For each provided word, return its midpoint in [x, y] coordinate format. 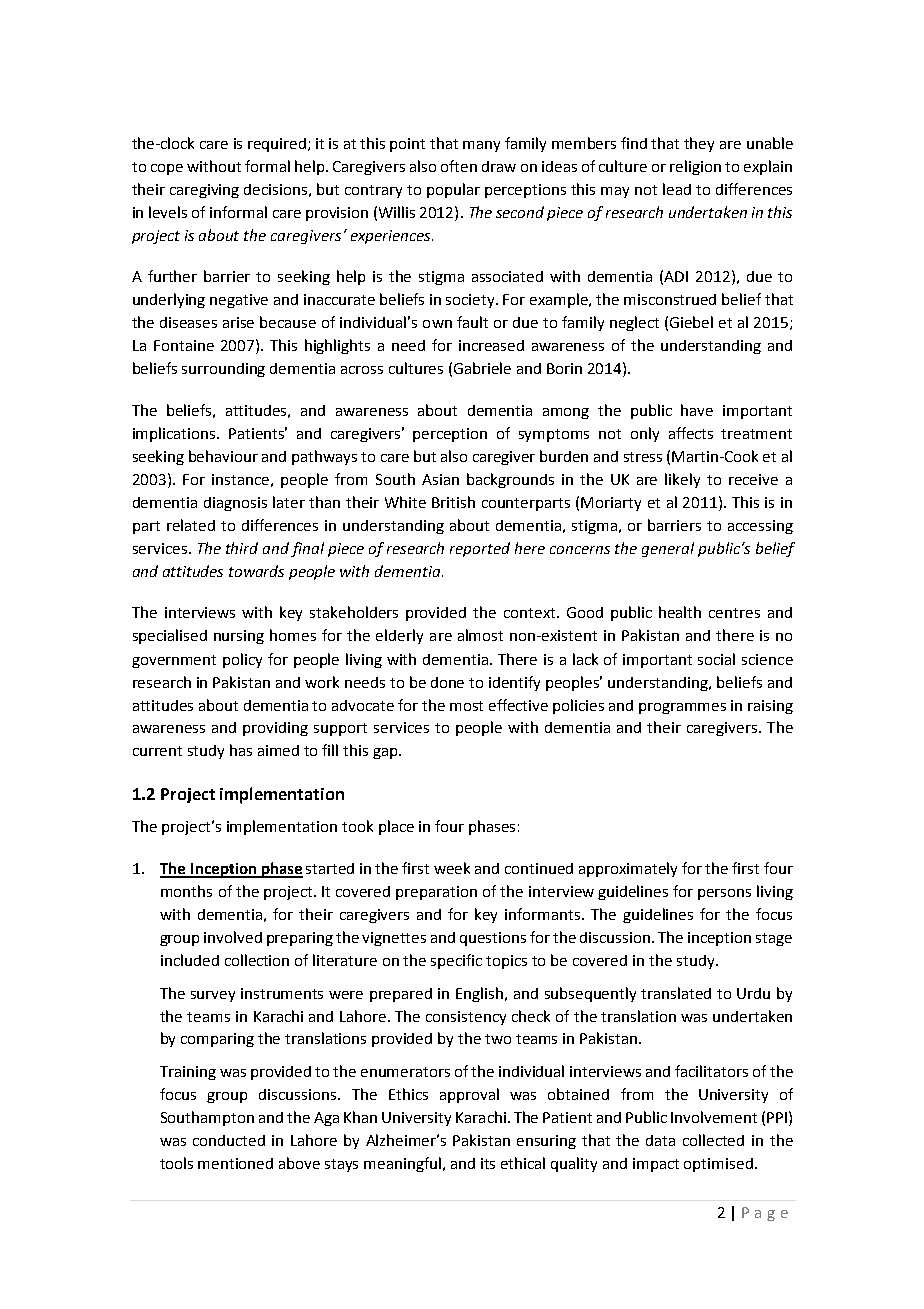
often [459, 166]
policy [242, 660]
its [488, 1163]
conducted [229, 1140]
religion [695, 167]
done [447, 682]
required [278, 145]
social [716, 659]
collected [713, 1140]
